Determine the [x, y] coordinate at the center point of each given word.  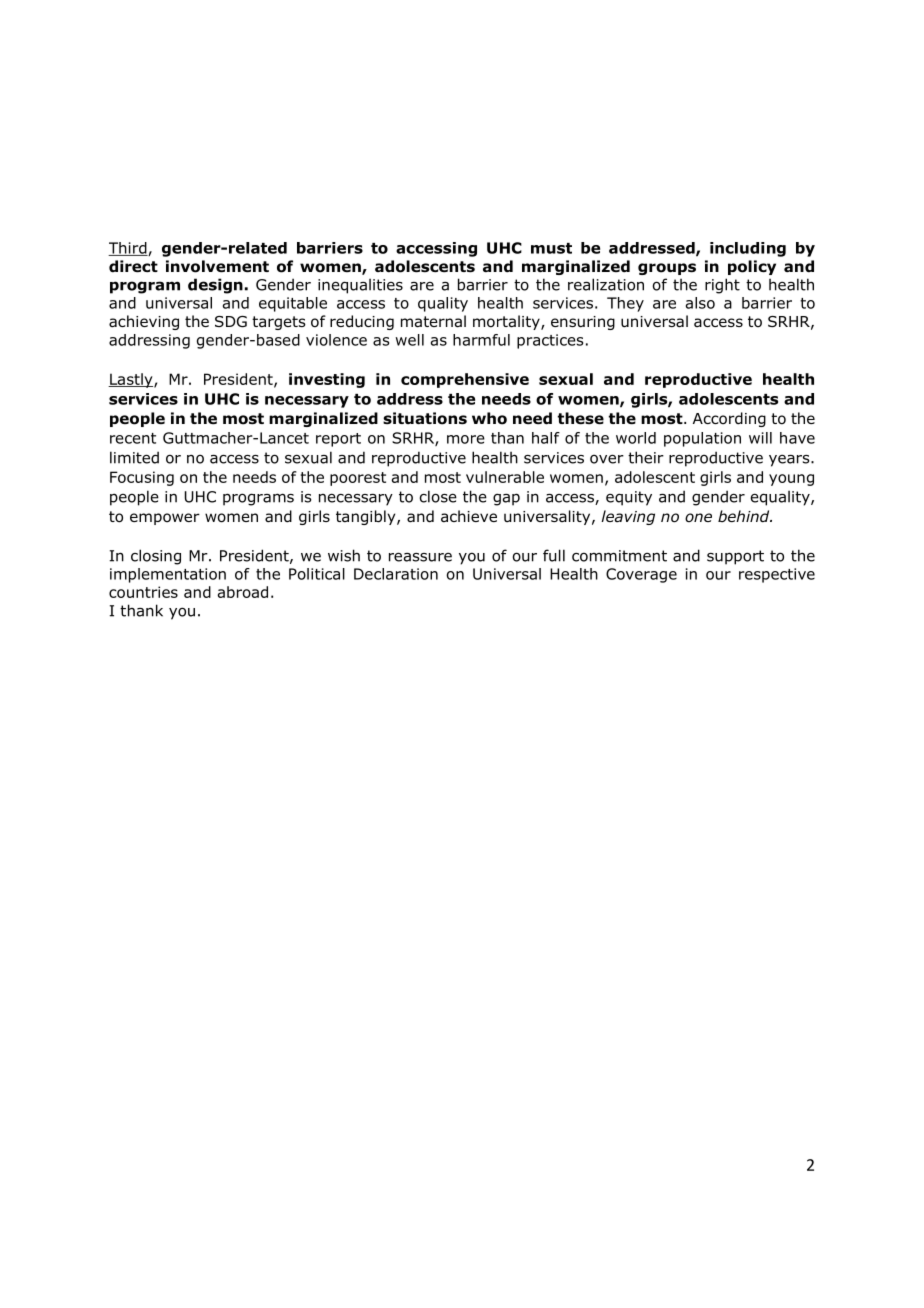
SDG [231, 322]
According [729, 419]
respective [777, 575]
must [551, 248]
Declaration [396, 574]
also [700, 303]
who [489, 418]
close [438, 496]
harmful [481, 340]
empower [165, 519]
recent [133, 438]
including [748, 249]
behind [745, 516]
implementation [168, 575]
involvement [217, 266]
